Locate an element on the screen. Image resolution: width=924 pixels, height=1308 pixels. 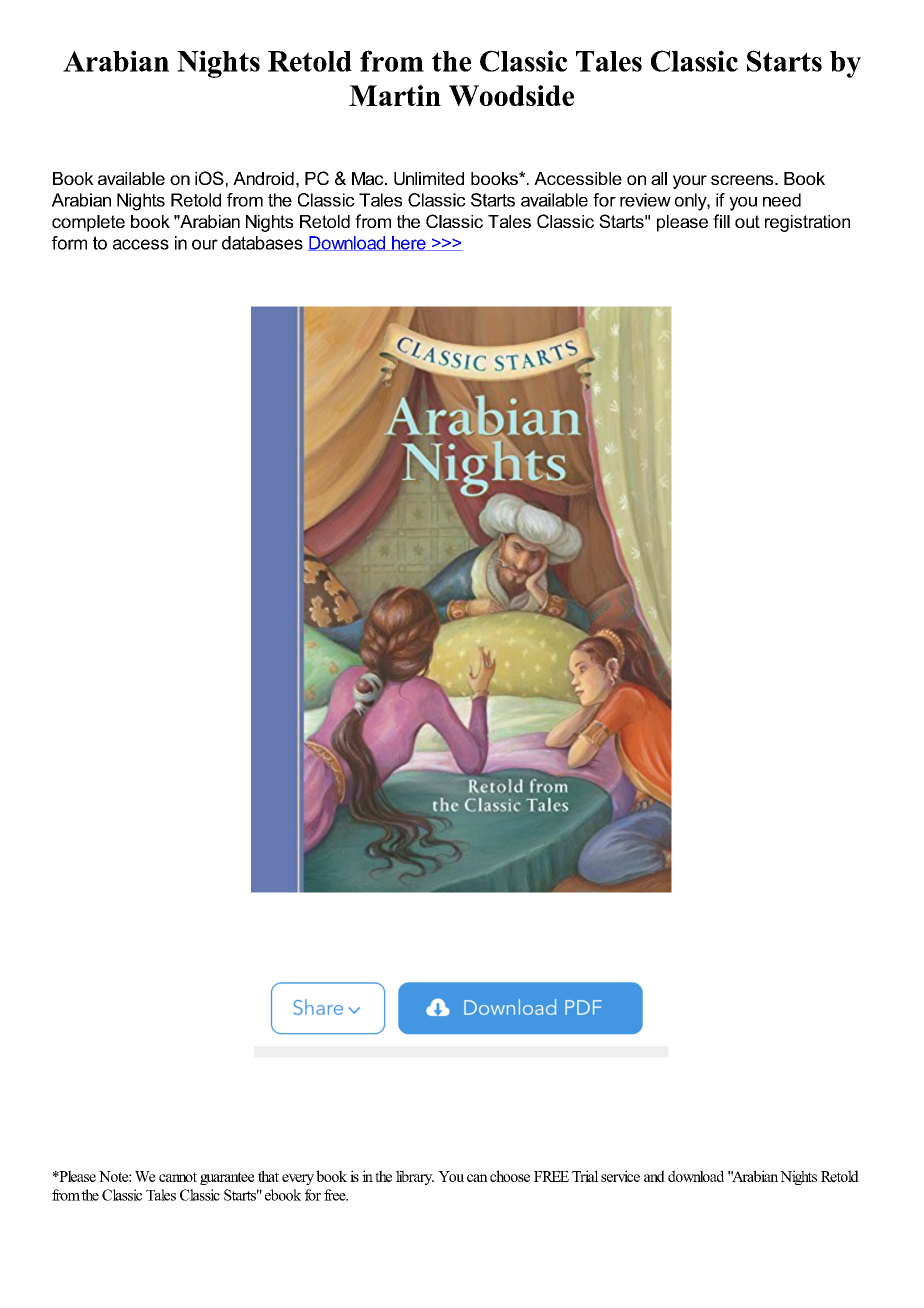
out is located at coordinates (747, 221).
